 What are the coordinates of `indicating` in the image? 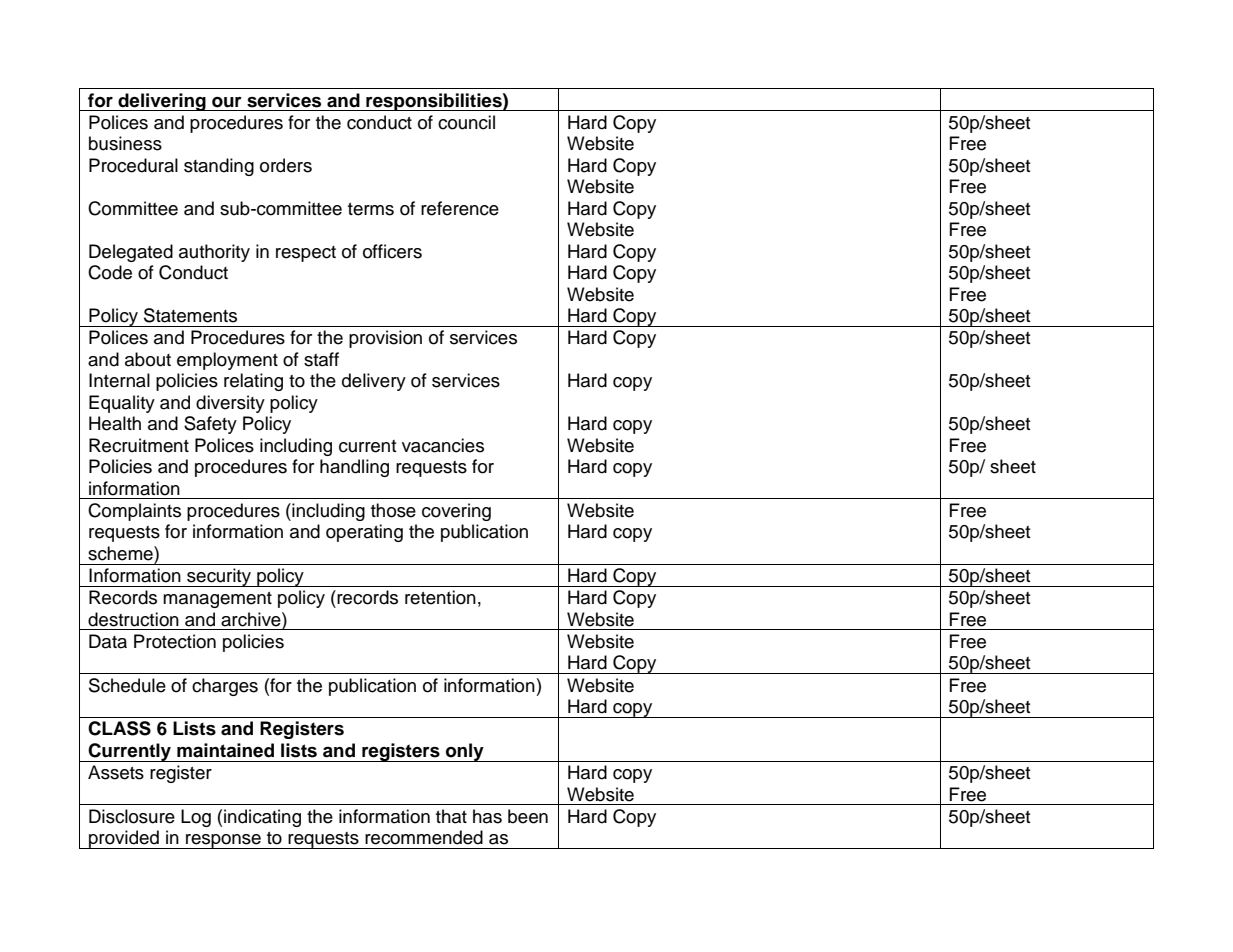 It's located at (262, 818).
